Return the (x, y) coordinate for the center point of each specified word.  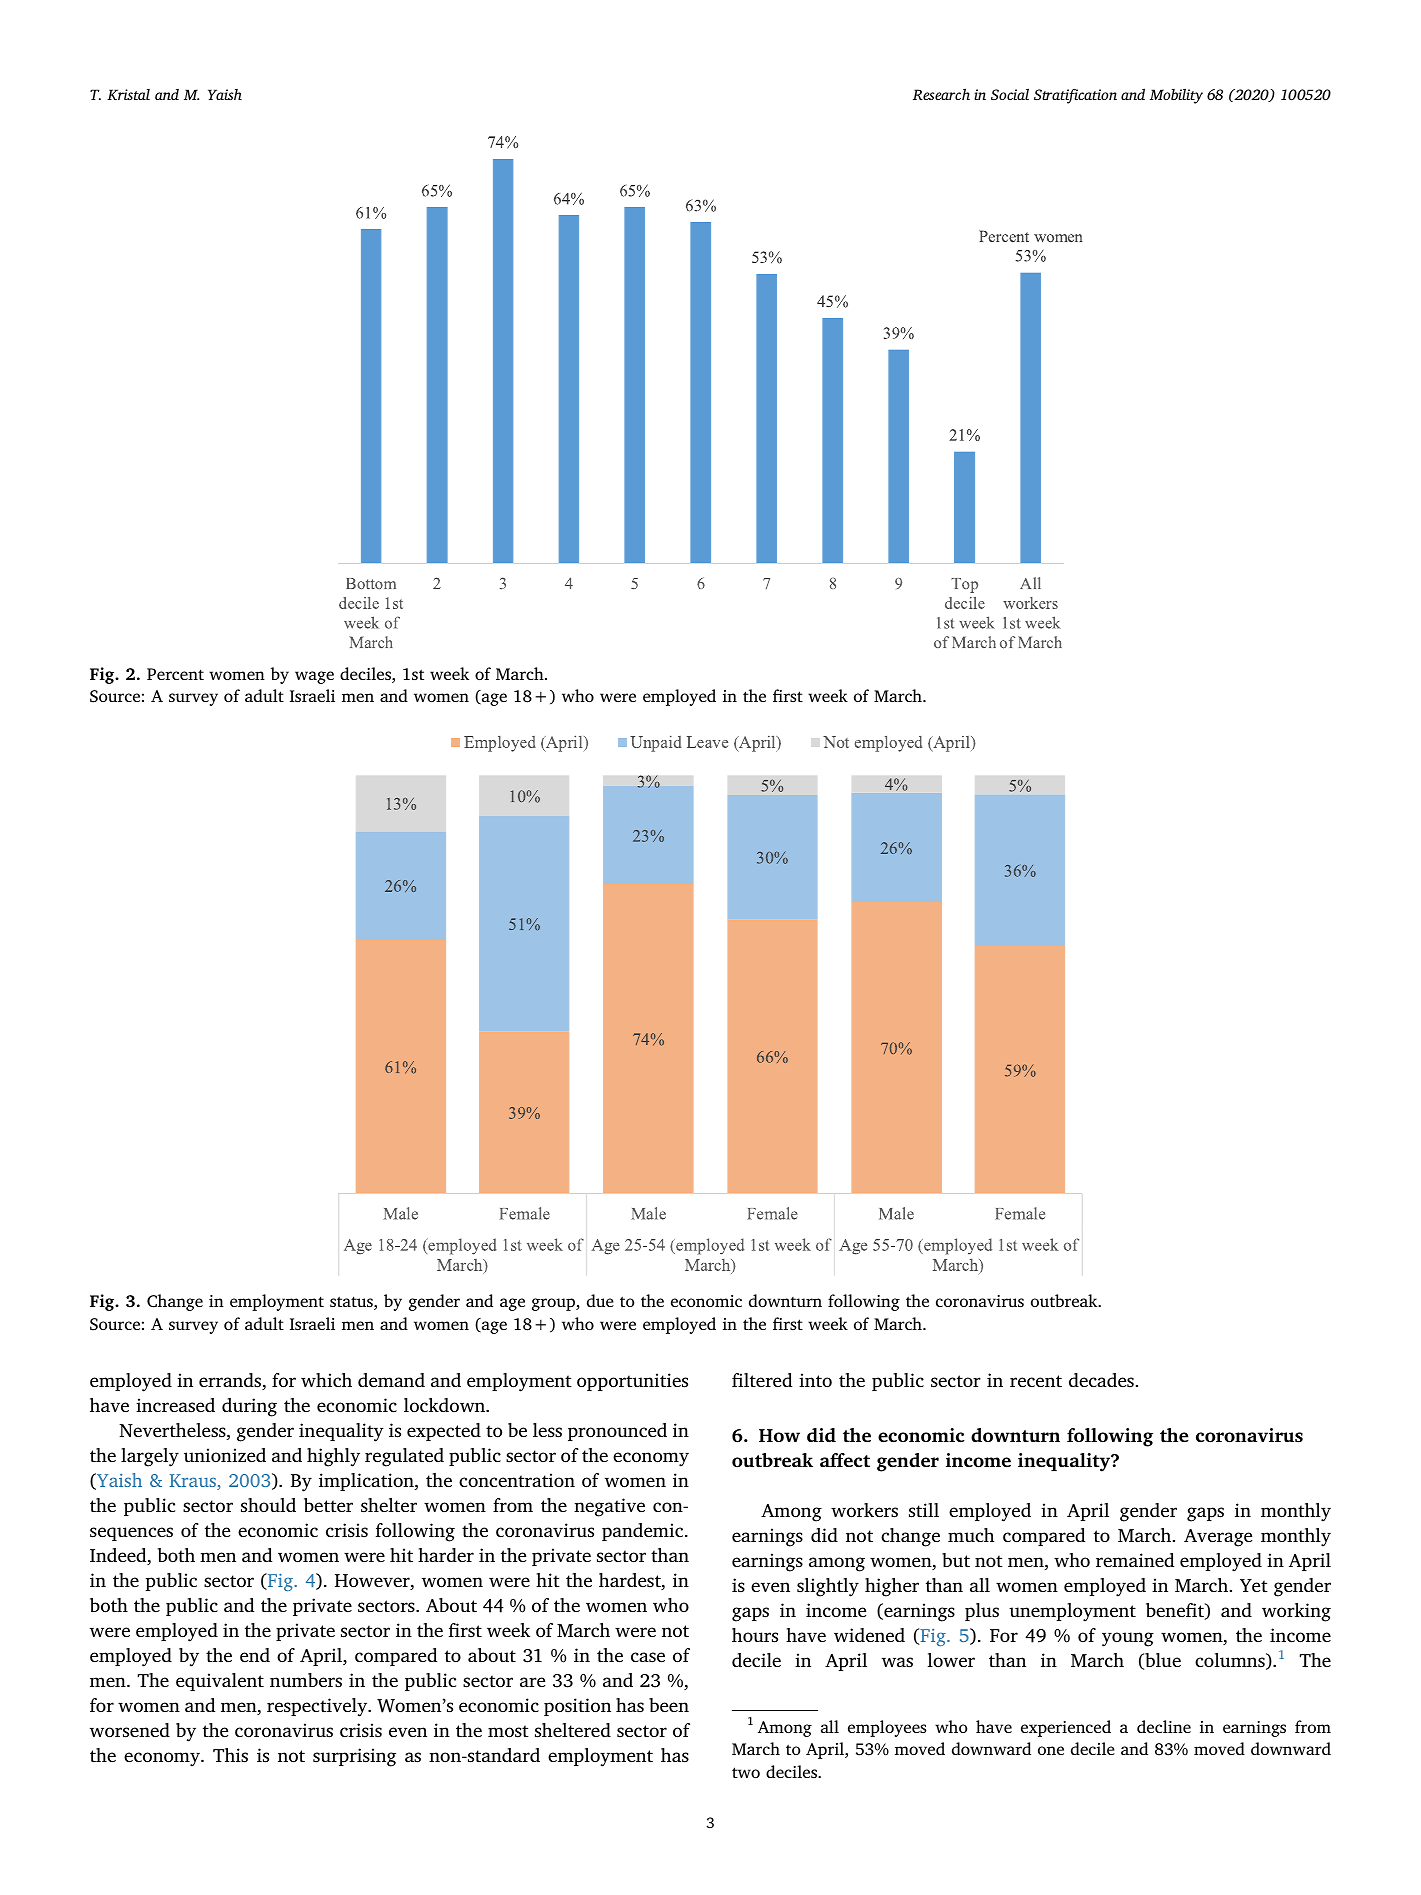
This (230, 1755)
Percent (175, 674)
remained (1135, 1560)
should (268, 1505)
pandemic (644, 1532)
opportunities (632, 1382)
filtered (762, 1380)
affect (845, 1460)
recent (1036, 1381)
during (249, 1407)
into (815, 1380)
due (600, 1300)
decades (1101, 1380)
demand (391, 1380)
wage (314, 677)
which (326, 1380)
